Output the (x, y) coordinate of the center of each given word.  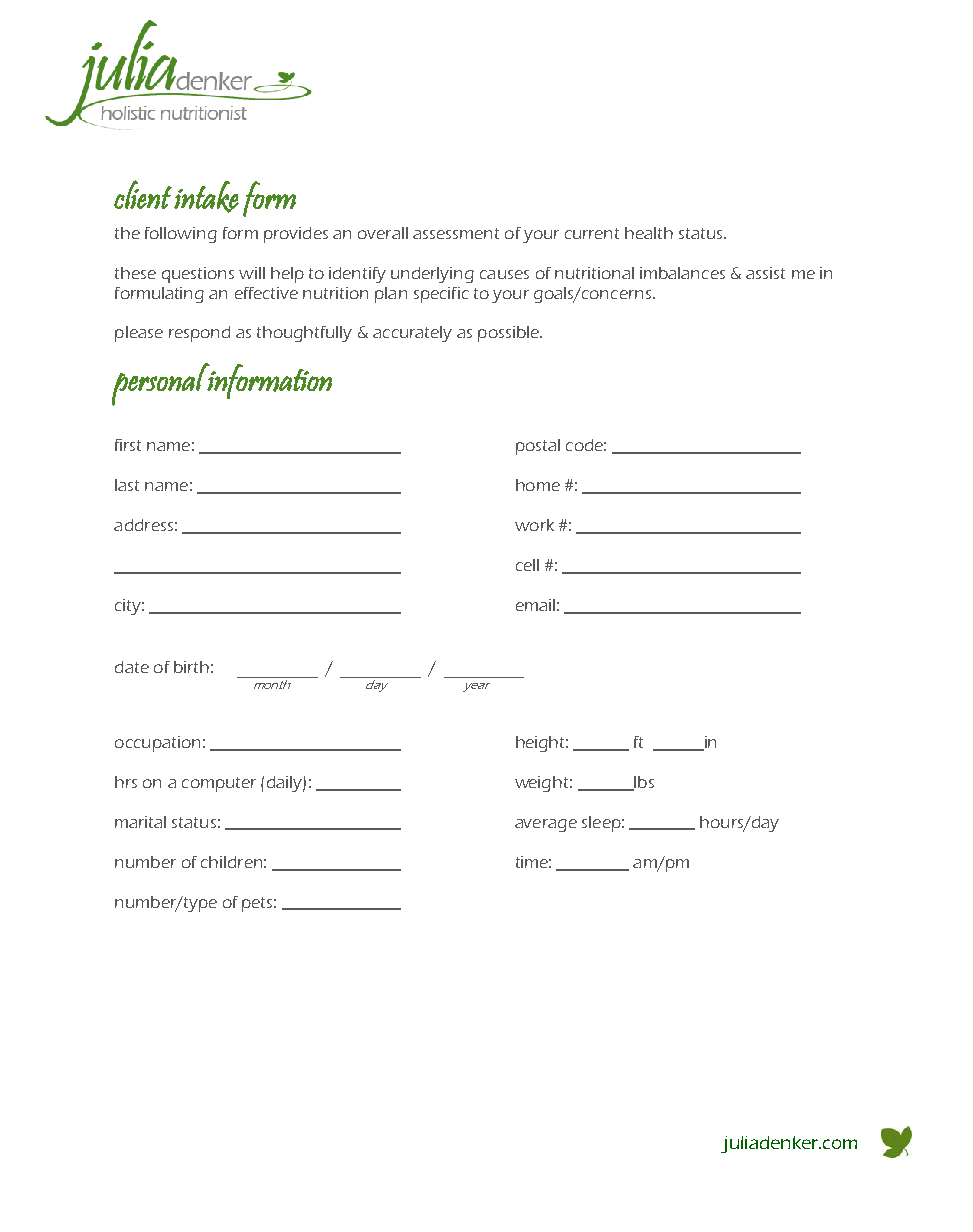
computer (219, 784)
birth (191, 667)
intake (206, 197)
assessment (456, 233)
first (128, 445)
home (538, 485)
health (649, 233)
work (534, 525)
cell (527, 565)
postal (538, 447)
